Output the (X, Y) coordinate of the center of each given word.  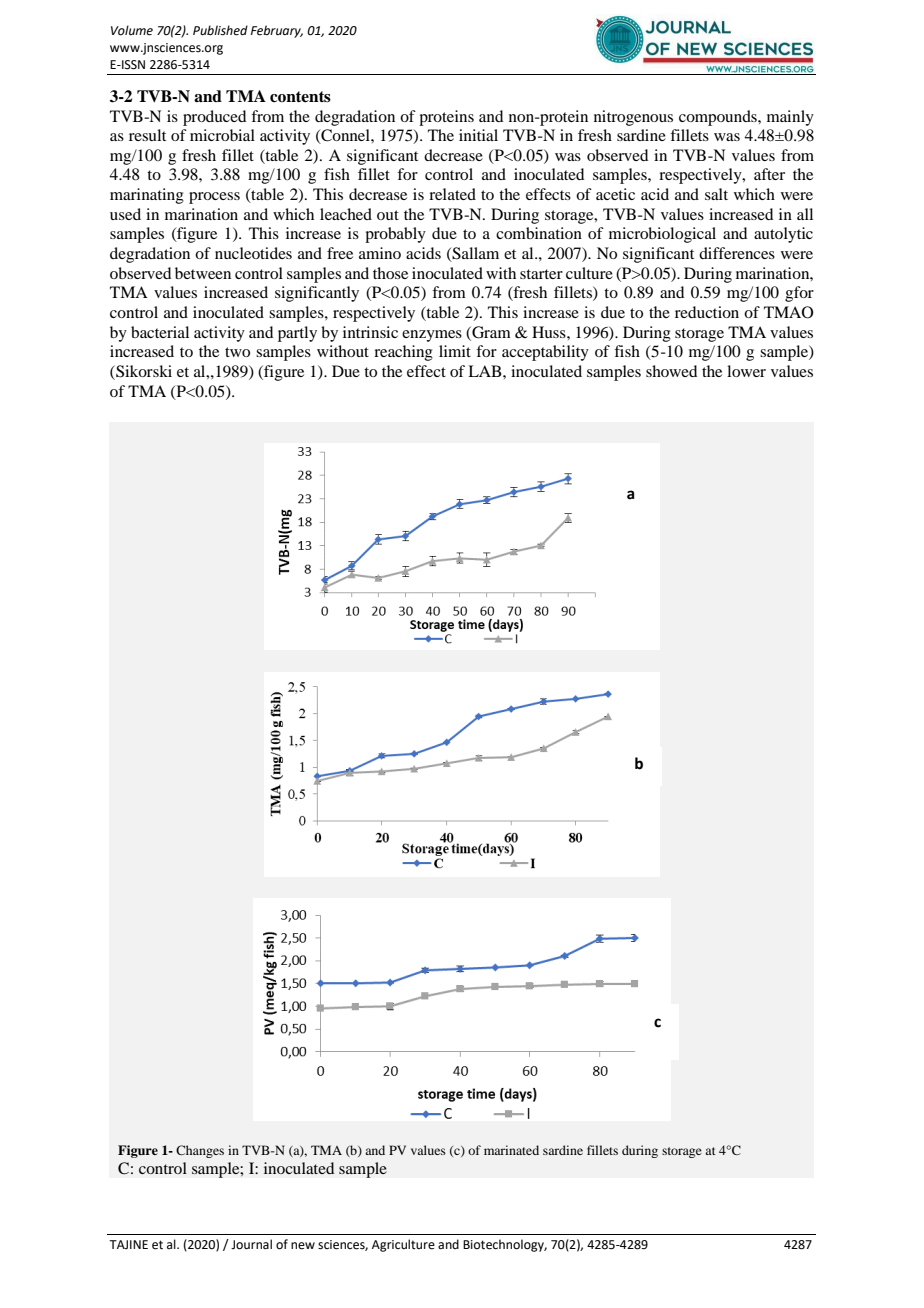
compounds (719, 118)
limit (455, 351)
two (237, 352)
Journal (251, 1244)
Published (220, 30)
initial (478, 135)
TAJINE (128, 1244)
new (303, 1246)
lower (746, 371)
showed (671, 371)
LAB (486, 371)
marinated (511, 1150)
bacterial (160, 332)
